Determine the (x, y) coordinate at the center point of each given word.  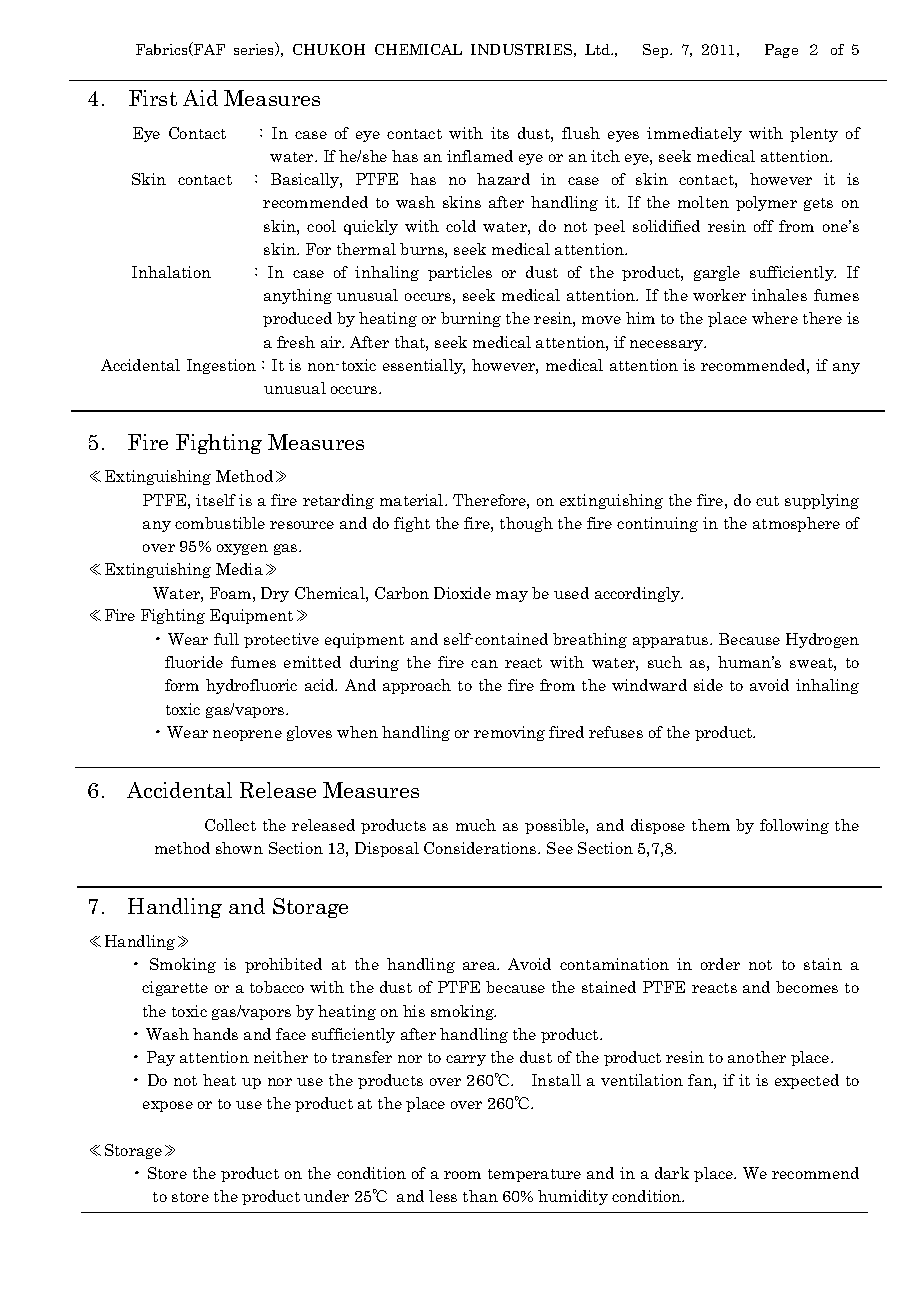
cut (767, 501)
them (711, 825)
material (413, 500)
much (476, 825)
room (462, 1175)
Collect (230, 825)
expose (168, 1106)
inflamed (480, 156)
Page (781, 51)
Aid (200, 98)
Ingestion (221, 366)
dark (672, 1173)
